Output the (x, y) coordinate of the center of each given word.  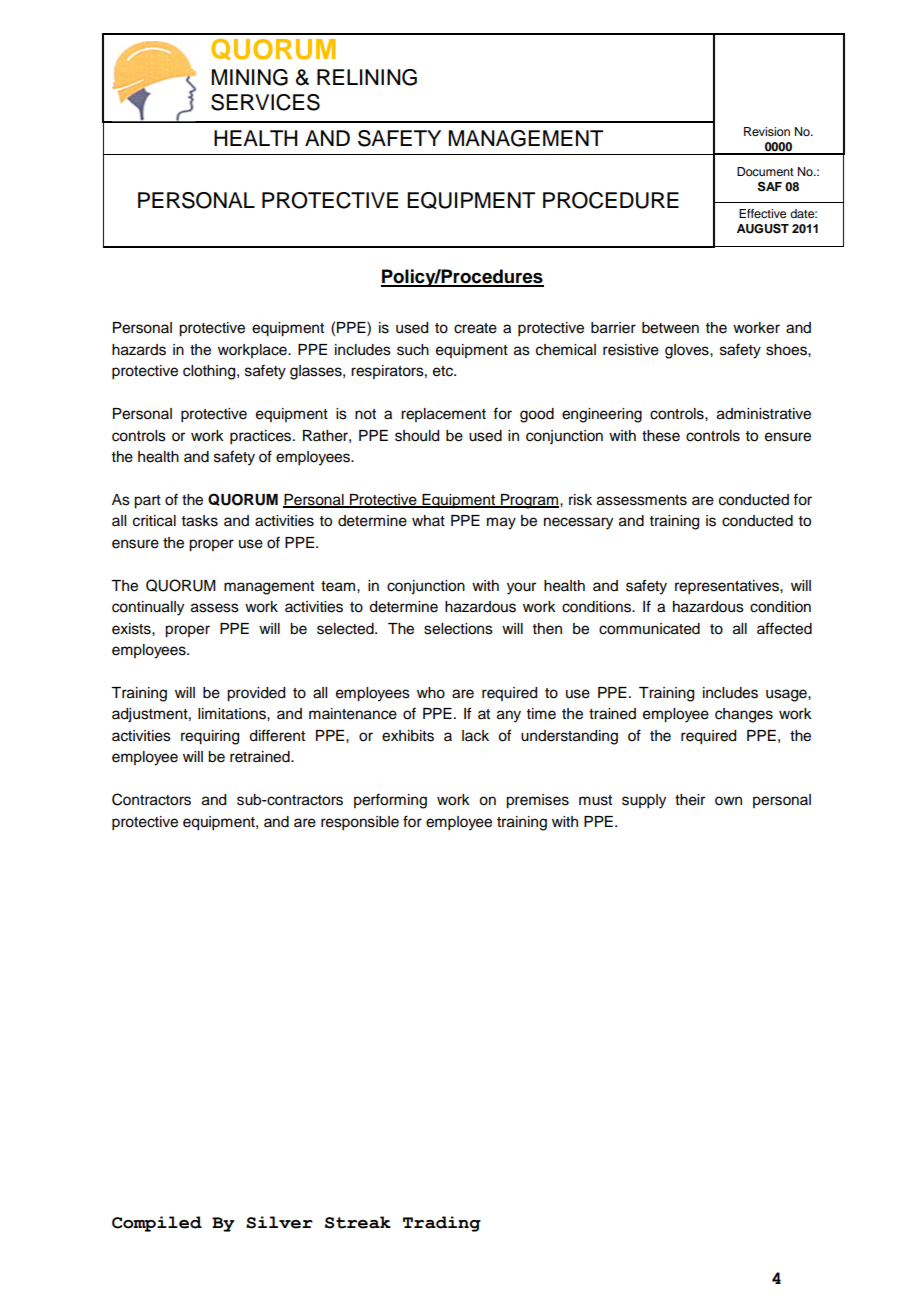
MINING (250, 77)
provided (256, 694)
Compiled (157, 1224)
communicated (649, 629)
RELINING (367, 77)
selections (458, 629)
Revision (767, 131)
